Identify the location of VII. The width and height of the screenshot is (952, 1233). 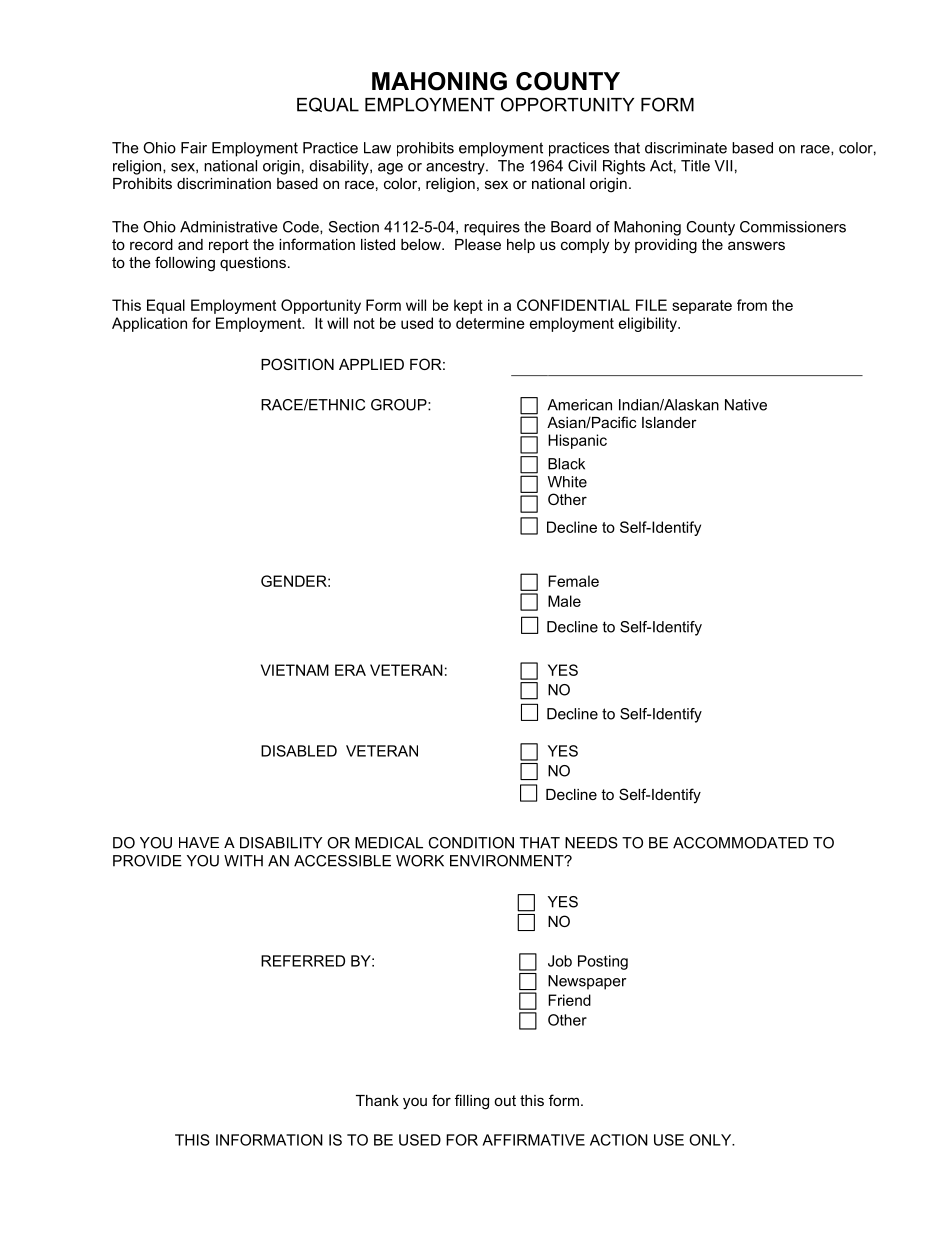
(723, 166).
